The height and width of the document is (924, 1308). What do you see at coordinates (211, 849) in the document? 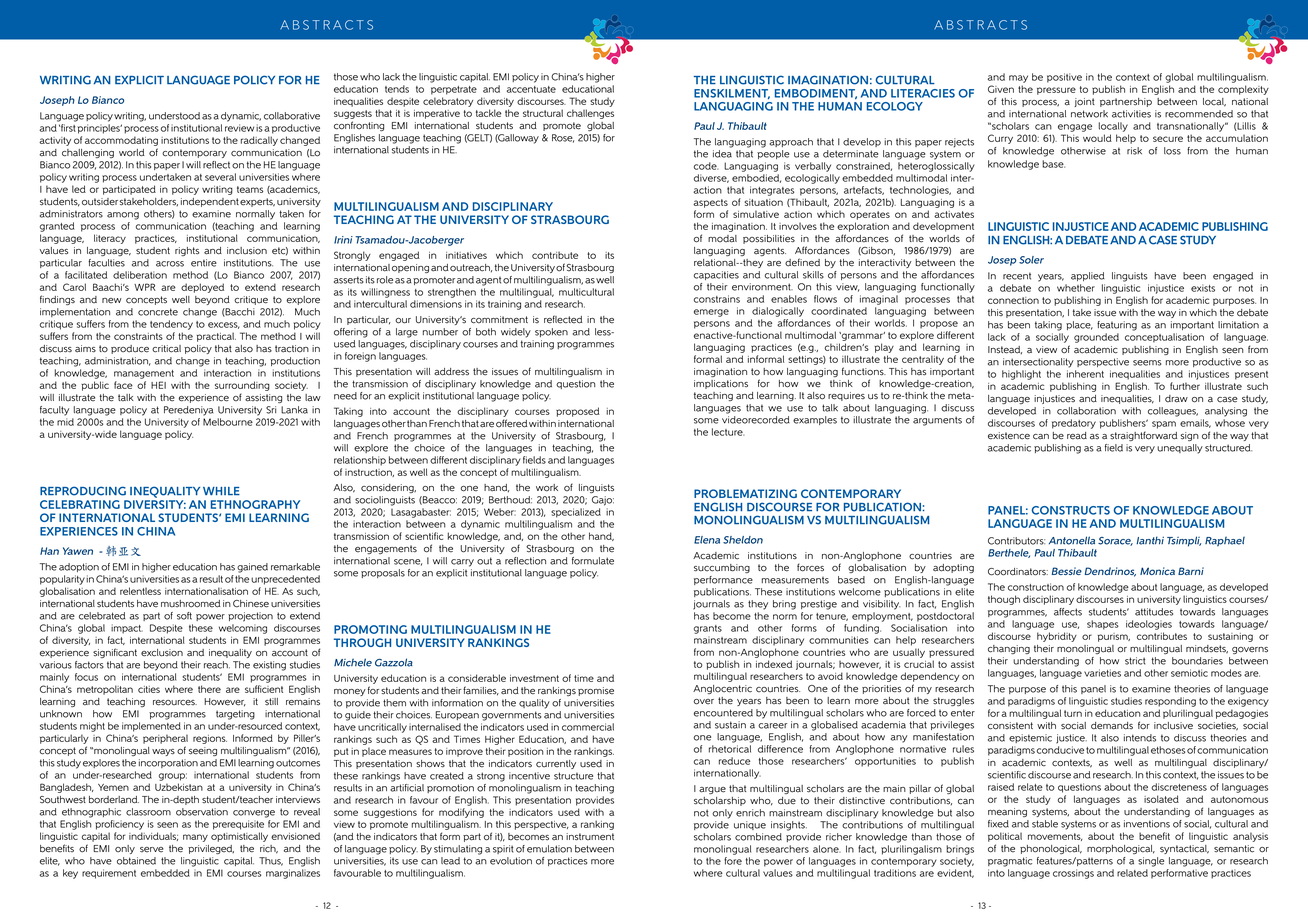
I see `privileged` at bounding box center [211, 849].
